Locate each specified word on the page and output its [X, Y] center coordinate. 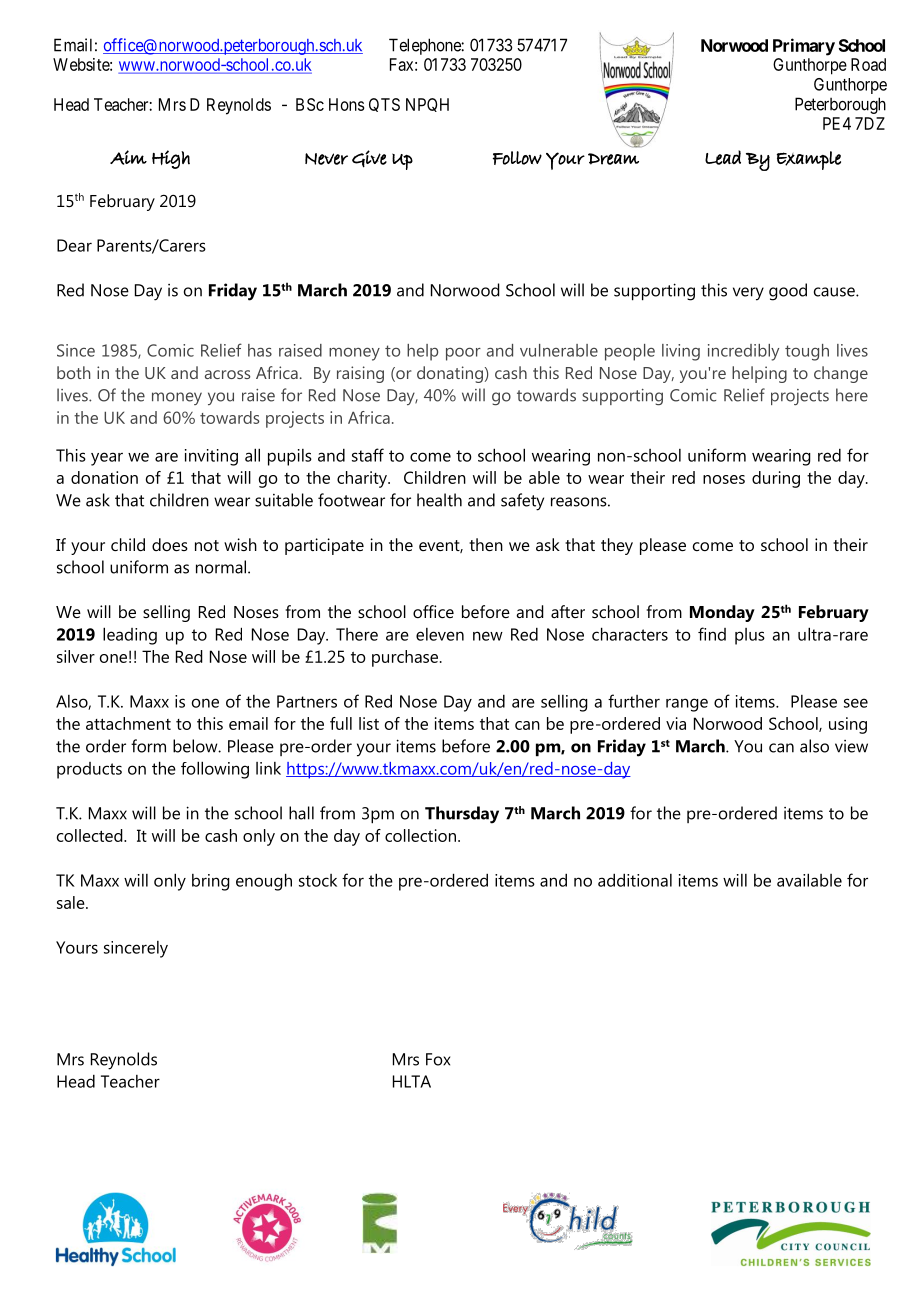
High [171, 159]
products [89, 770]
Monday [722, 613]
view [851, 746]
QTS [384, 105]
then [486, 544]
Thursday [462, 815]
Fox [438, 1059]
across [227, 374]
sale [72, 902]
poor [463, 354]
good [788, 292]
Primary [804, 47]
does [170, 544]
